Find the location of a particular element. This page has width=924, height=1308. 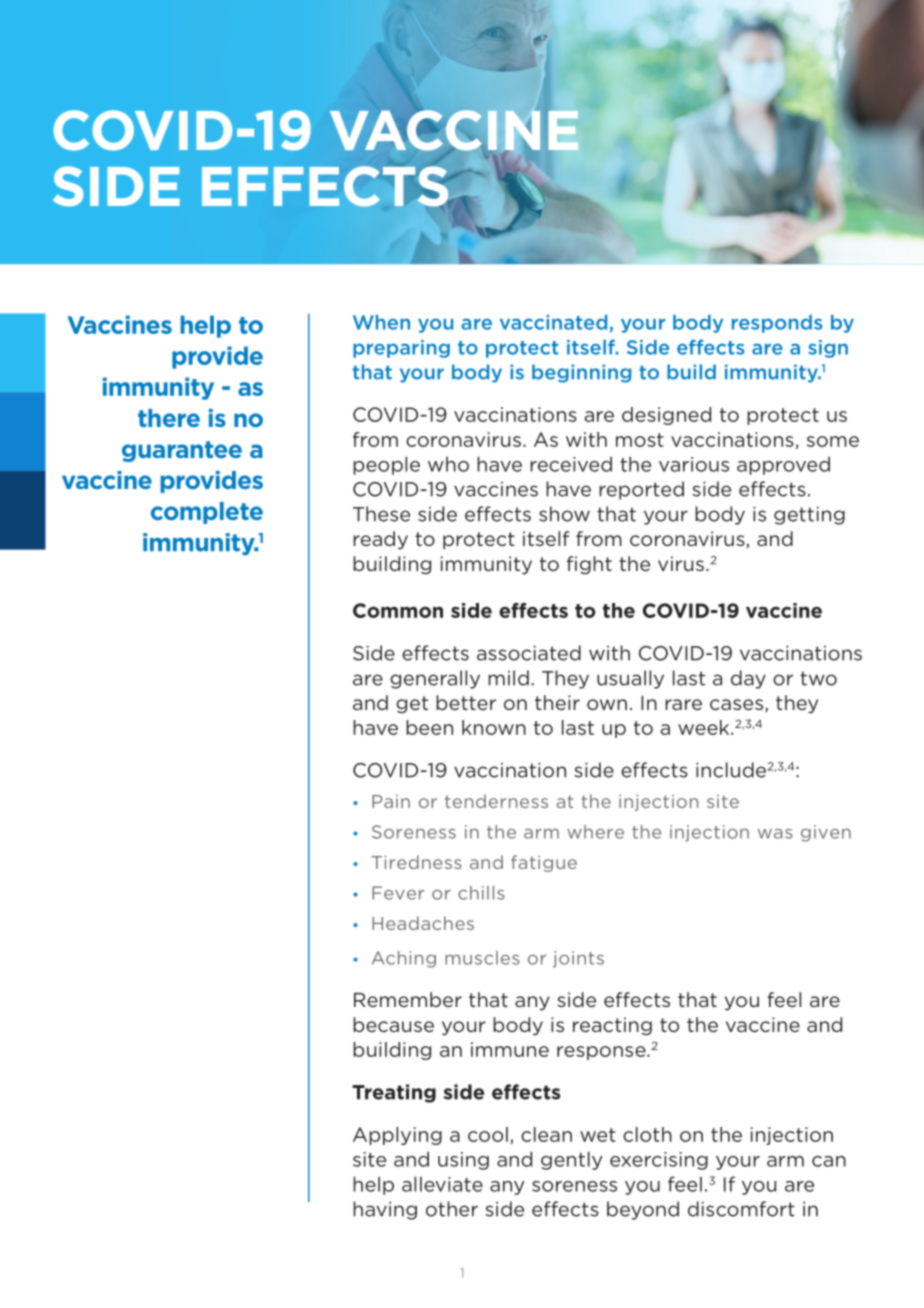

vaccinated is located at coordinates (555, 323).
